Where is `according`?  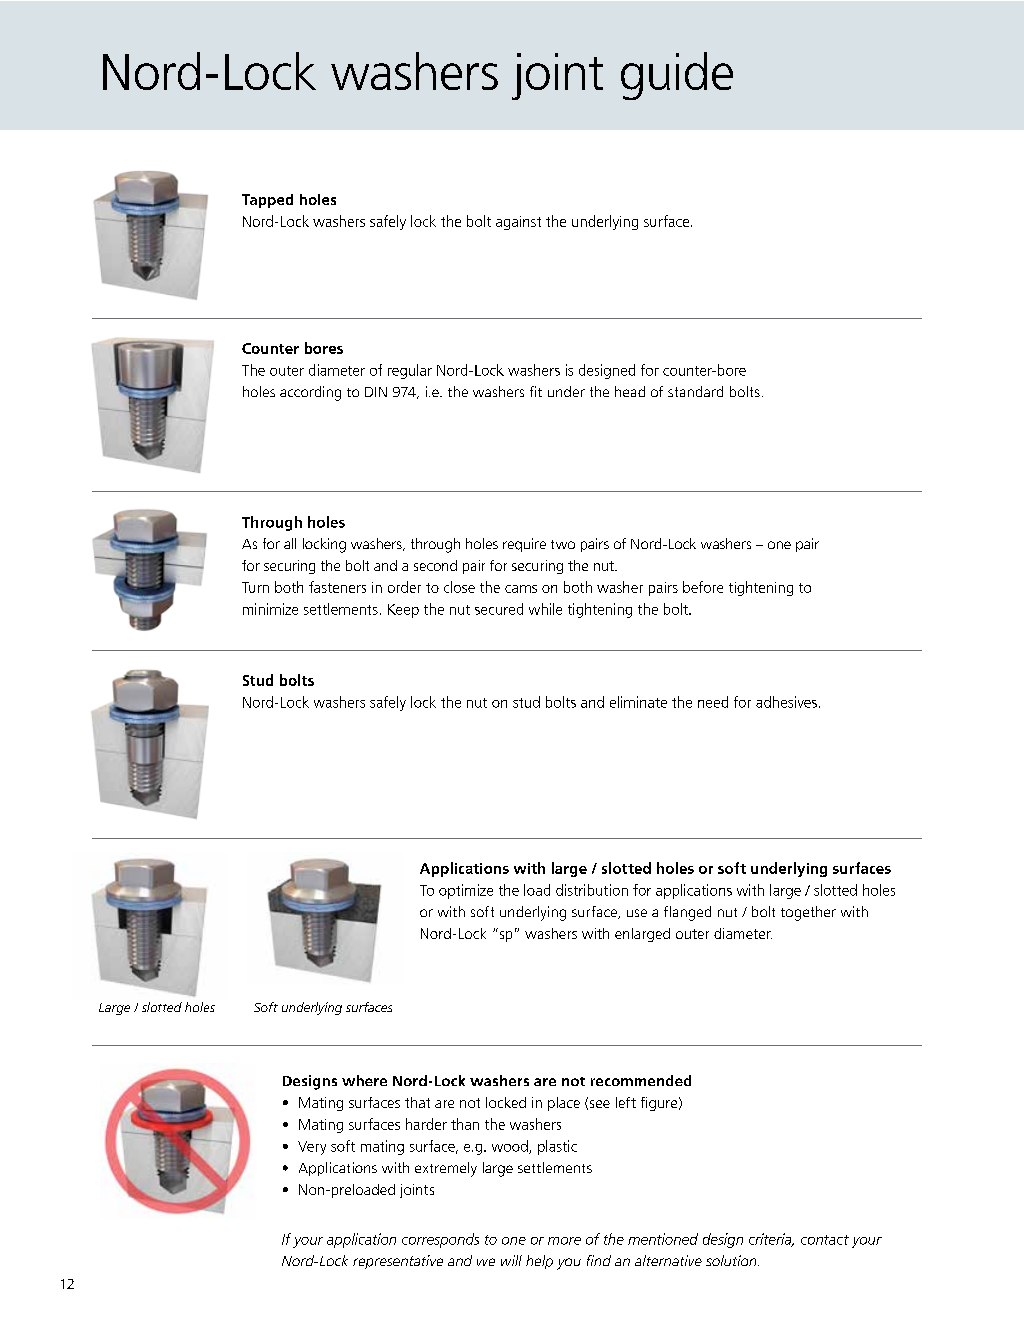 according is located at coordinates (310, 393).
